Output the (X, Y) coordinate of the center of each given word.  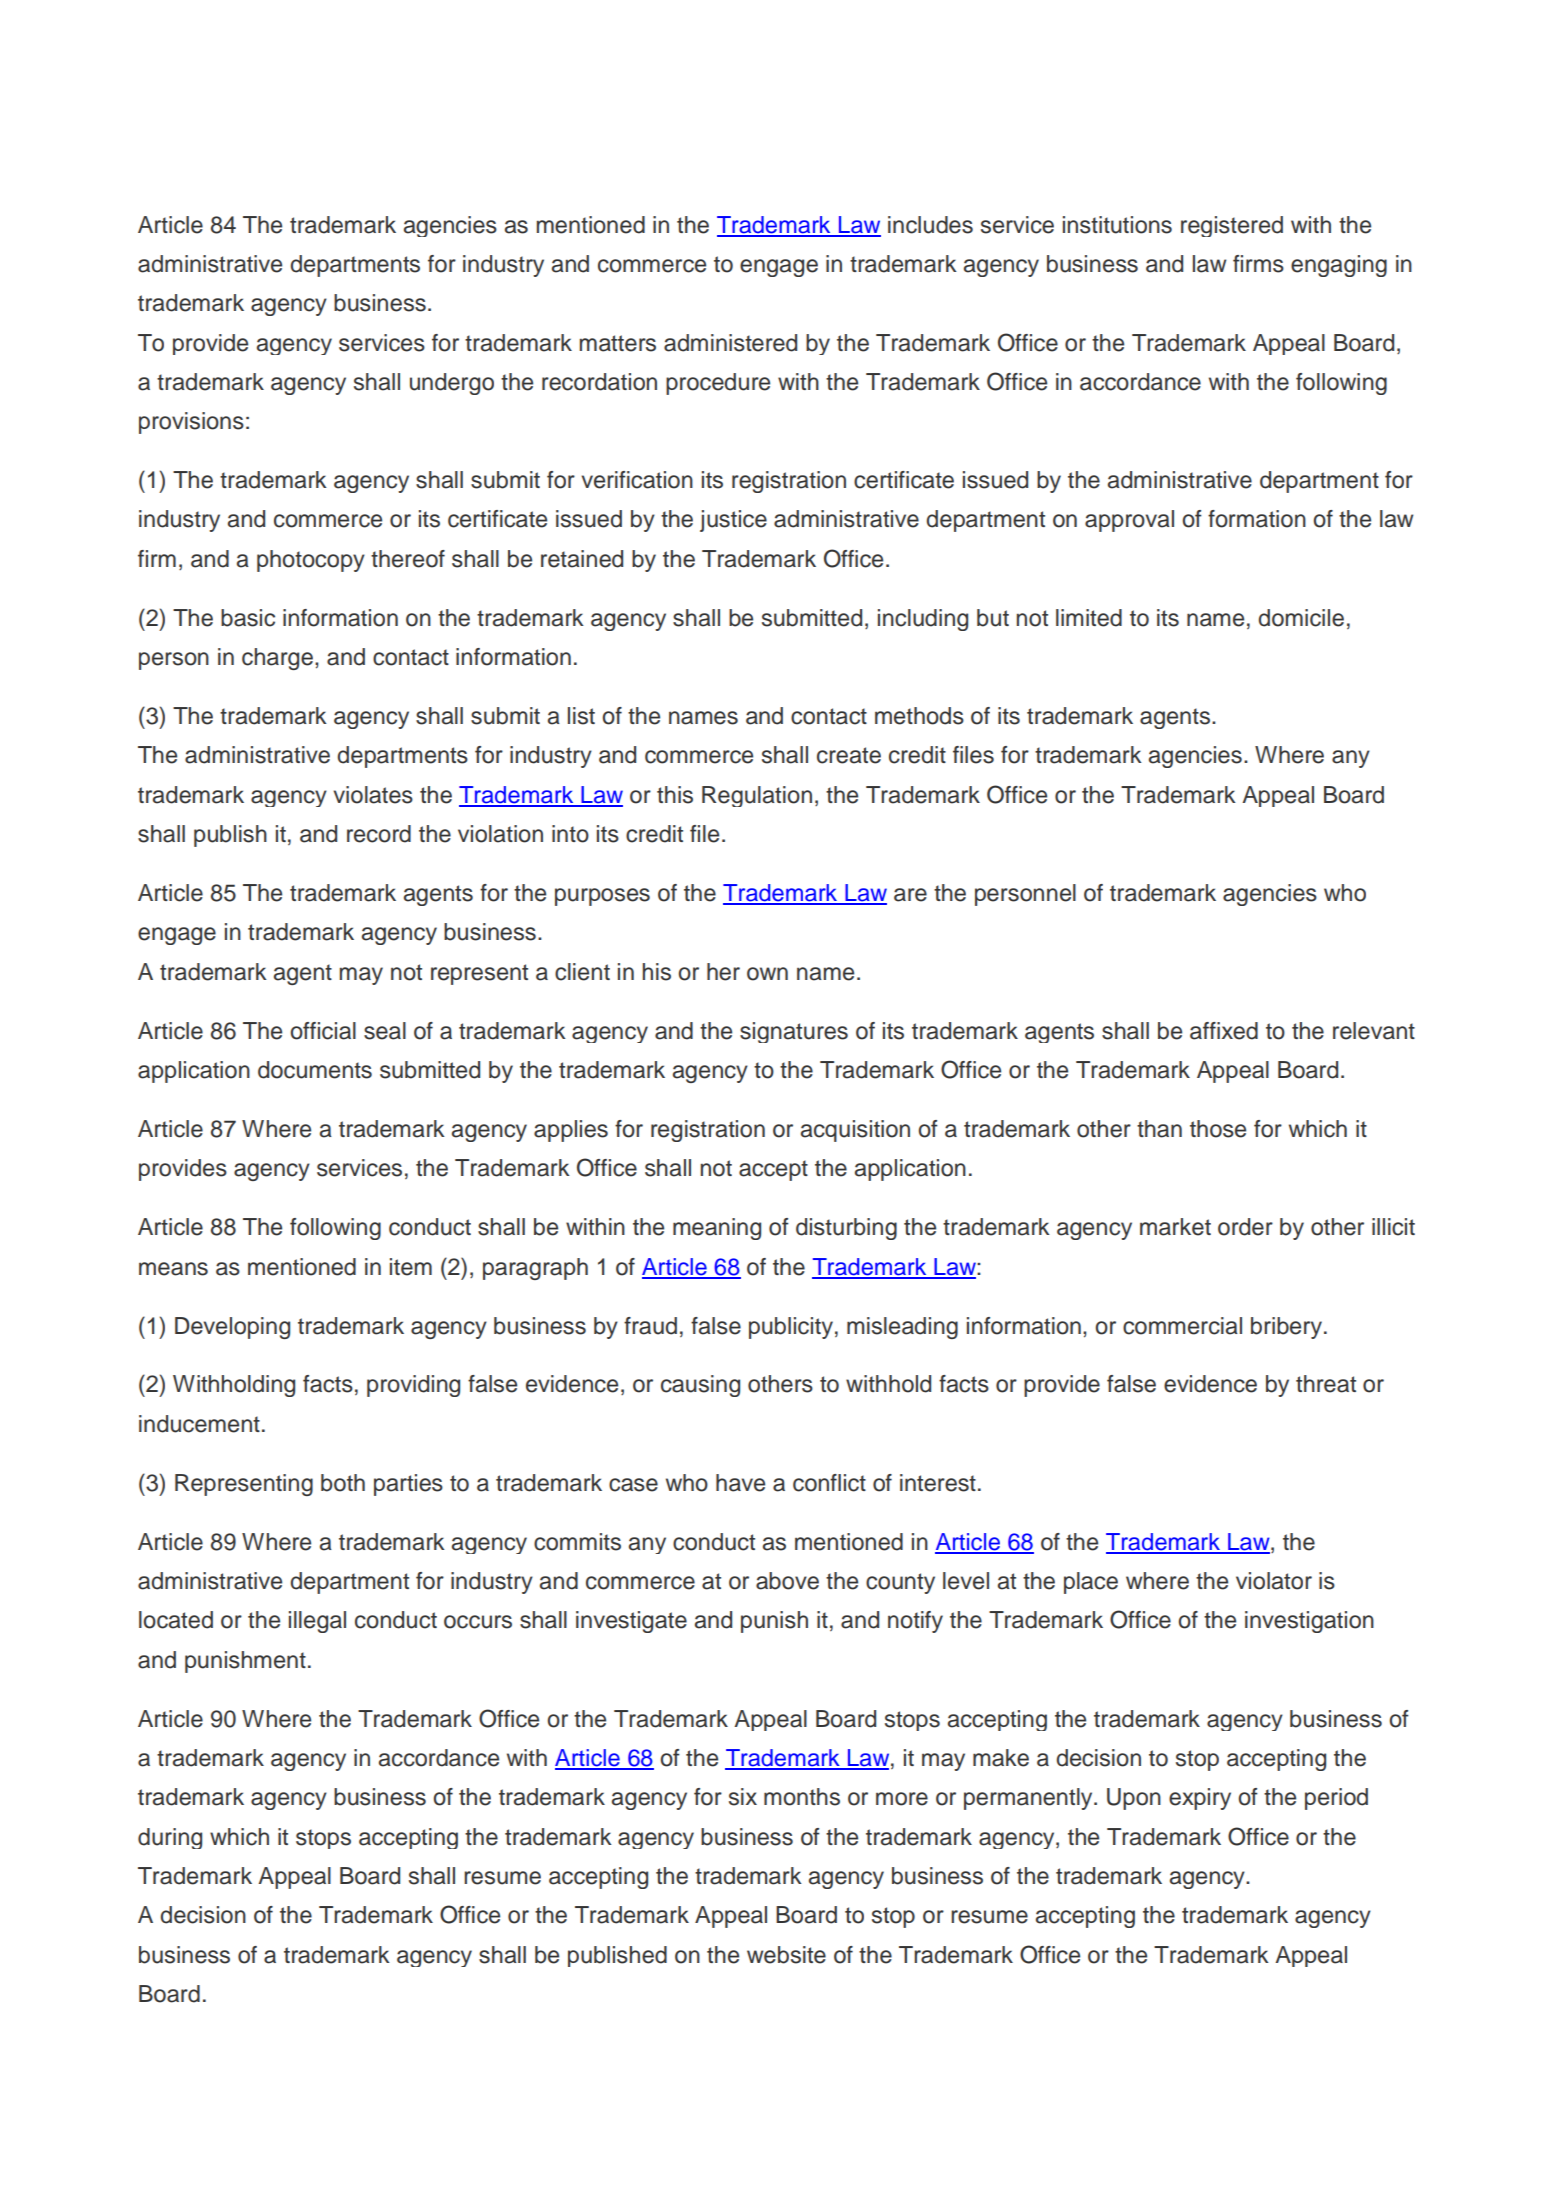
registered (1232, 226)
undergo (452, 384)
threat (1326, 1384)
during (170, 1838)
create (849, 755)
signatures (794, 1032)
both (343, 1483)
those (1218, 1129)
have (740, 1483)
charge (277, 659)
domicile (1301, 618)
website (786, 1955)
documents (315, 1070)
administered (730, 343)
